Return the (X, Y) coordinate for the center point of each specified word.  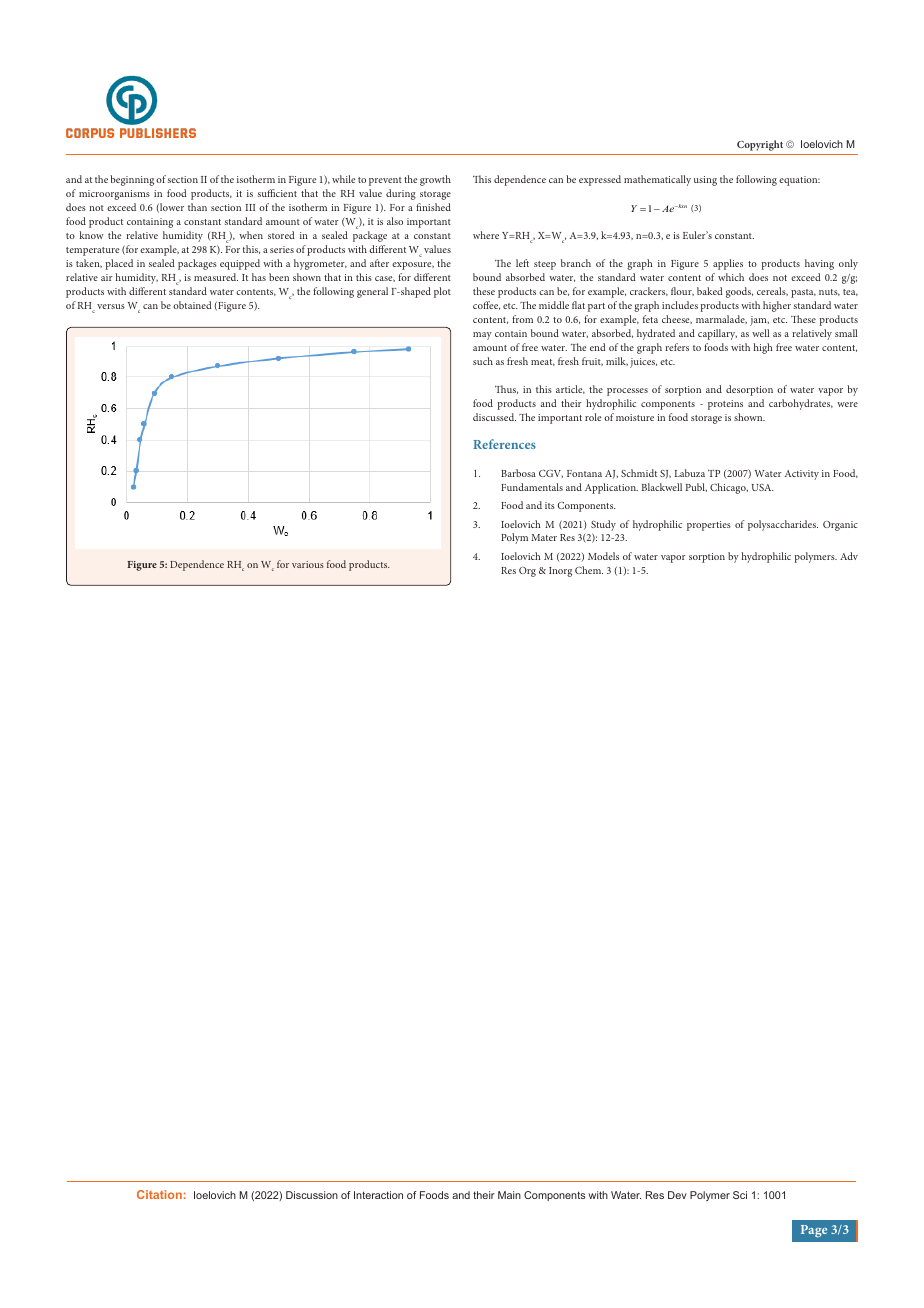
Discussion (312, 1195)
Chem (589, 570)
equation (799, 181)
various (308, 564)
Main (509, 1195)
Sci (740, 1195)
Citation (159, 1194)
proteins (725, 405)
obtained (192, 305)
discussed (494, 417)
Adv (849, 556)
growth (435, 180)
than (197, 207)
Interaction (378, 1195)
